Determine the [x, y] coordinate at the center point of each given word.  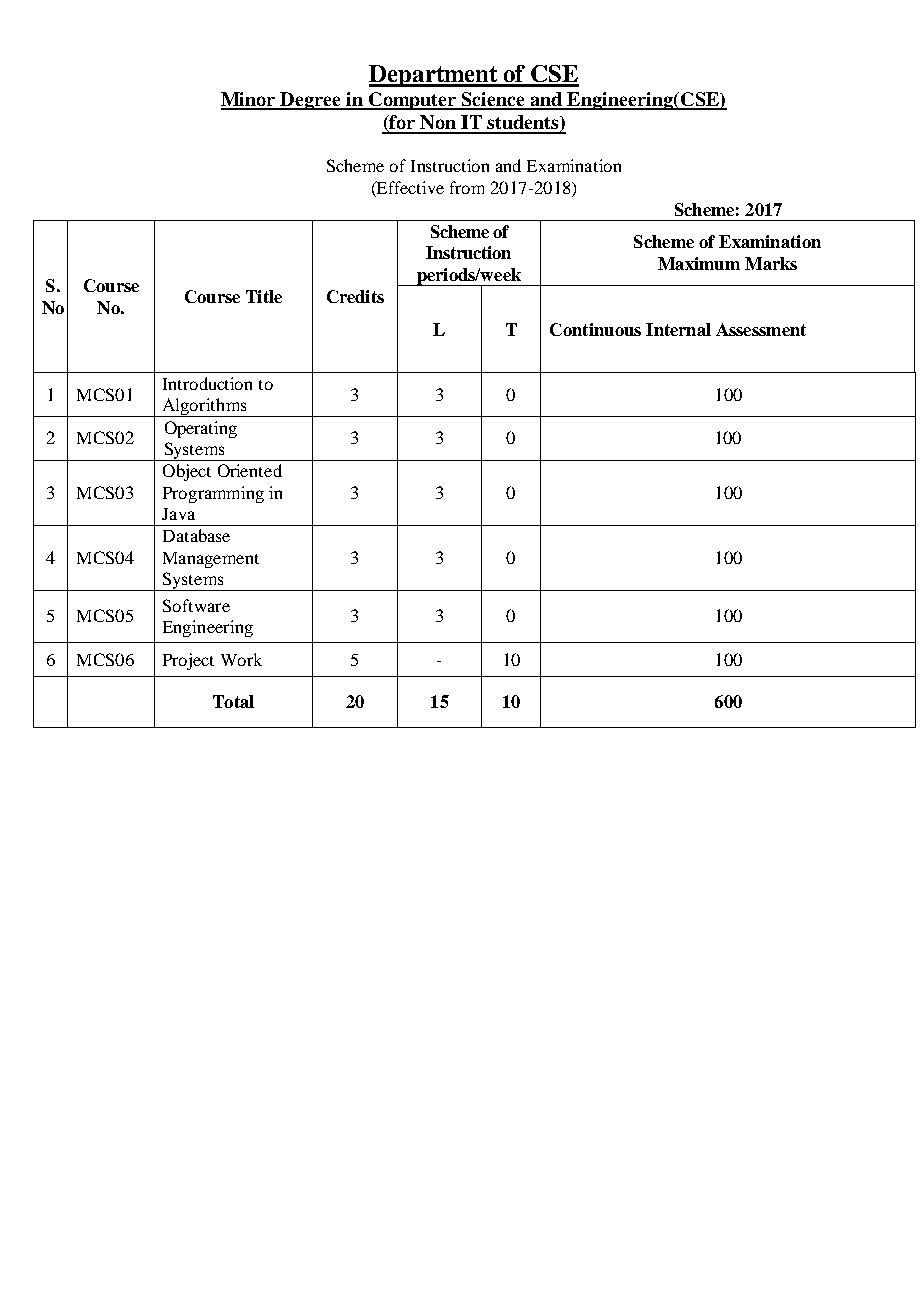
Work [241, 659]
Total [233, 701]
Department [434, 76]
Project [188, 661]
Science [494, 100]
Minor [249, 100]
